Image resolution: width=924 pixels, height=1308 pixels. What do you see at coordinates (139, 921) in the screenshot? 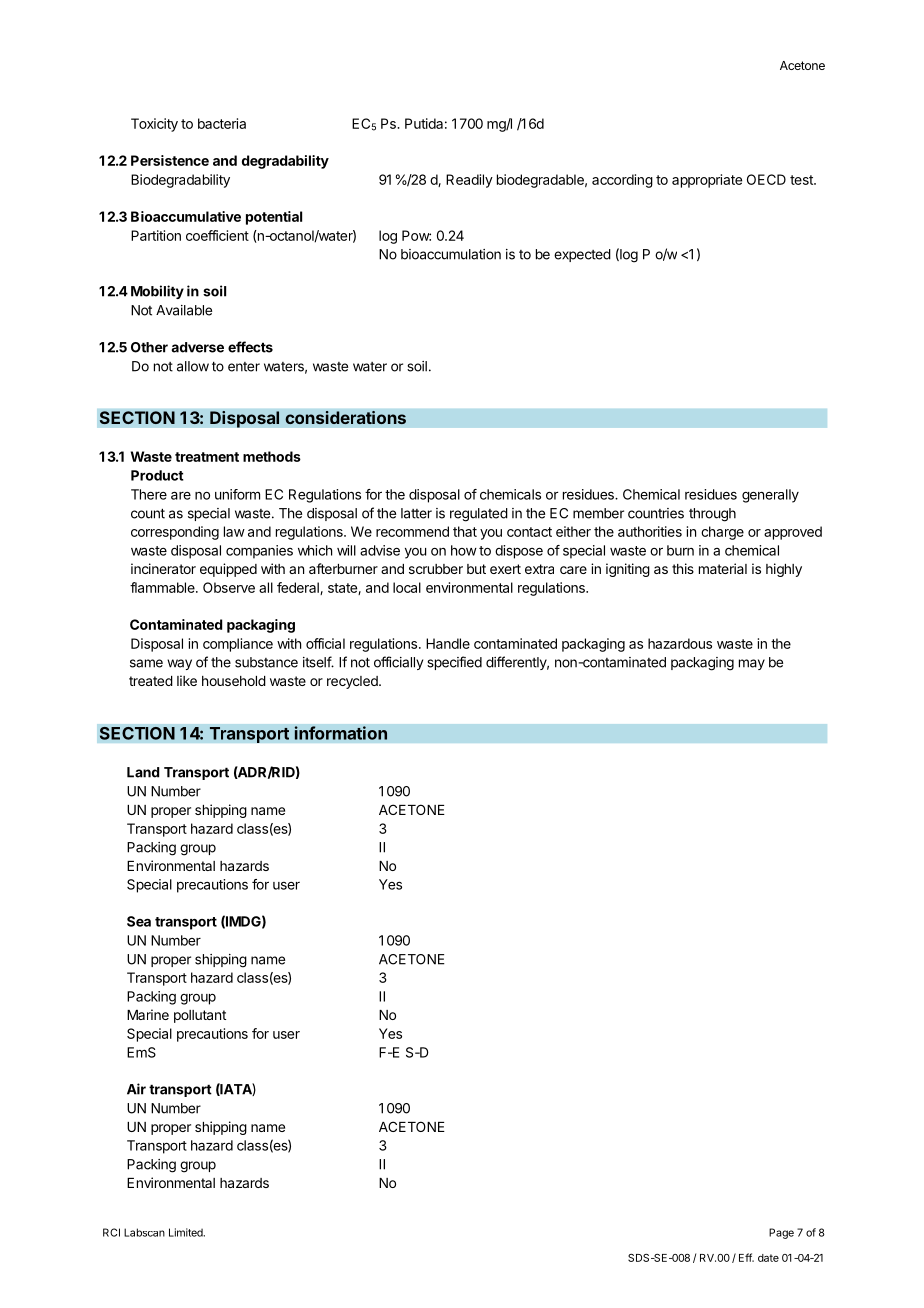
I see `Sea` at bounding box center [139, 921].
